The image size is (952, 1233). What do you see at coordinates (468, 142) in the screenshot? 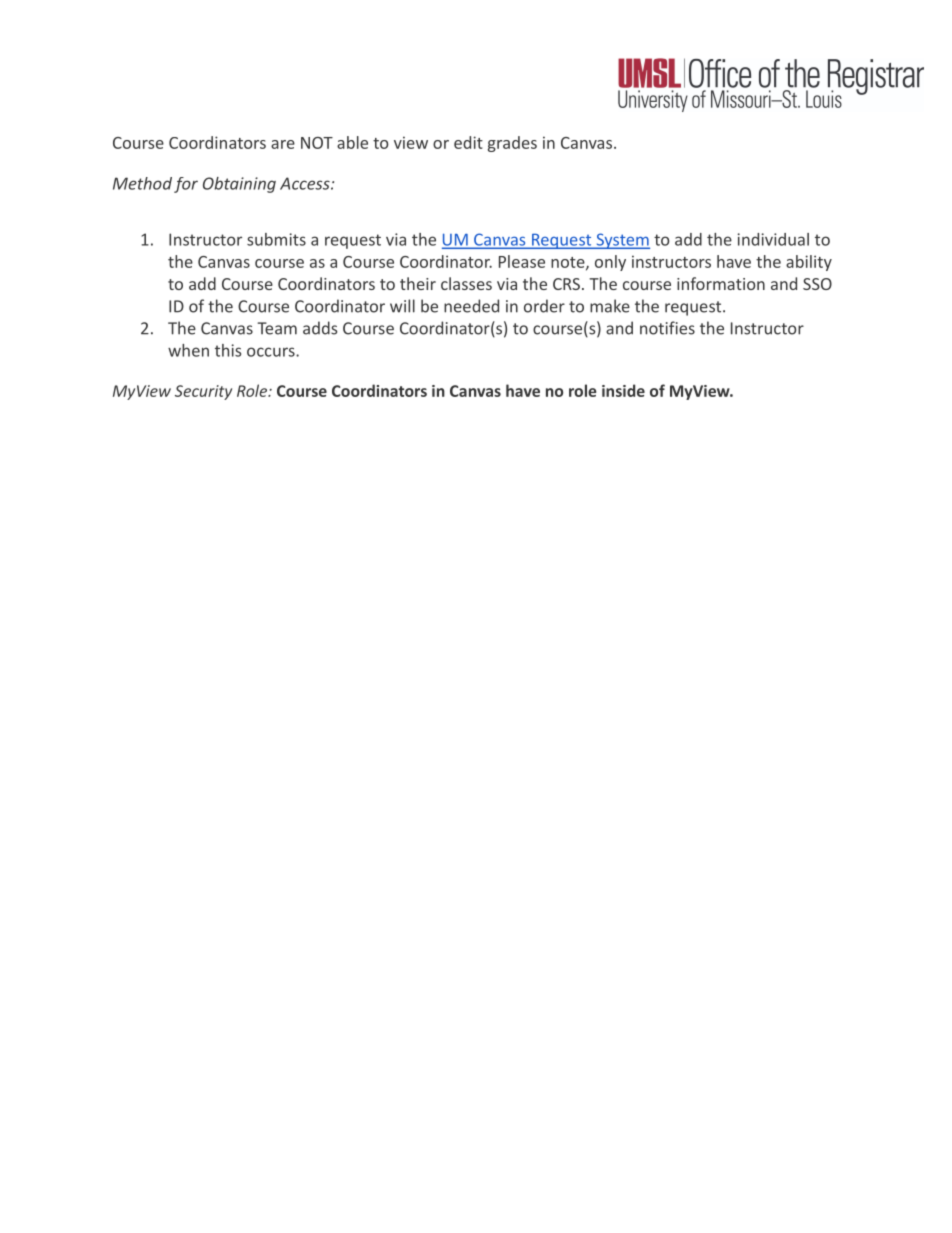
I see `edit` at bounding box center [468, 142].
